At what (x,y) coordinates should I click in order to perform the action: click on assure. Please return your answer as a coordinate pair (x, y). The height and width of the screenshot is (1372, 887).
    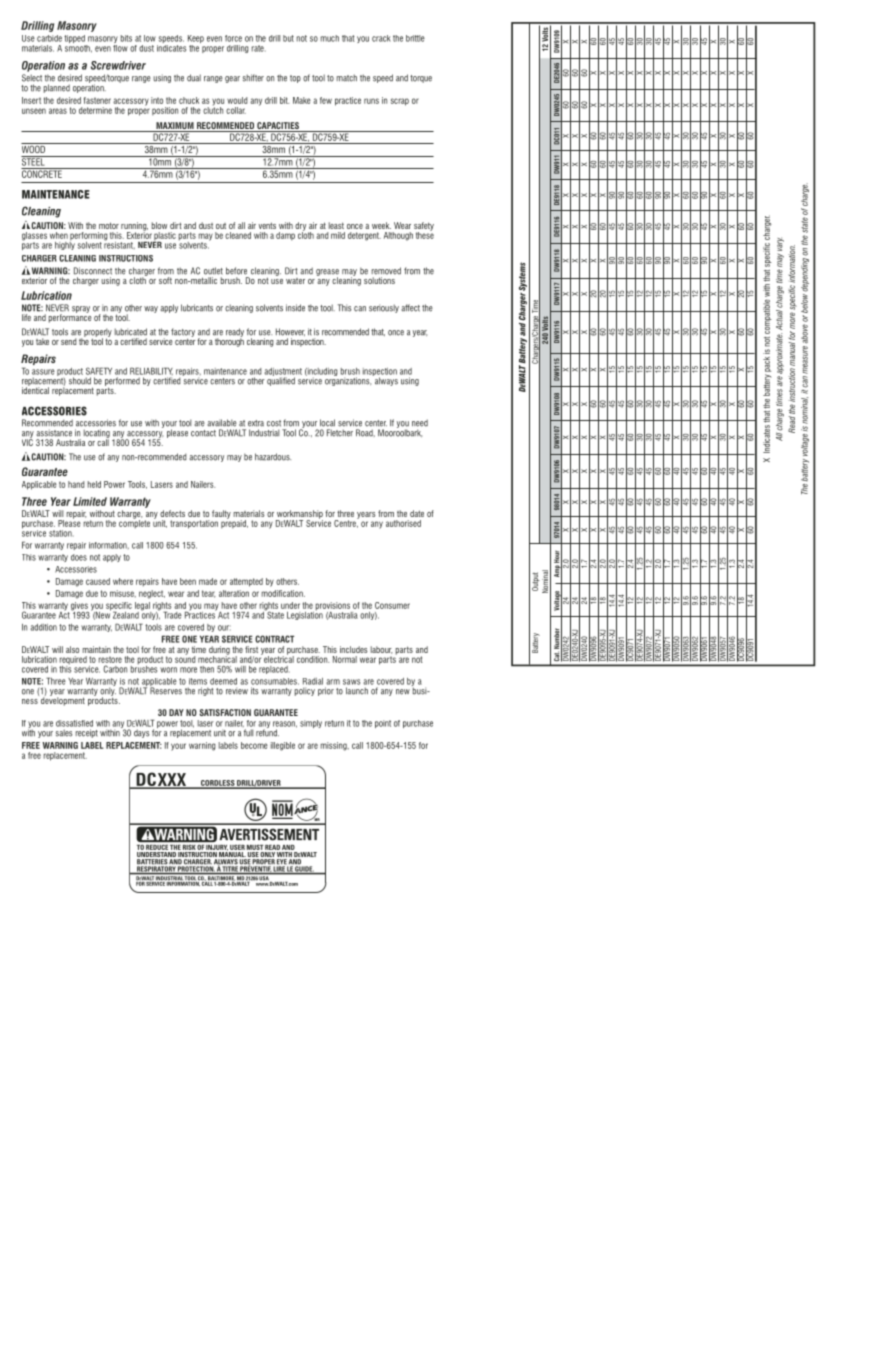
    Looking at the image, I should click on (43, 372).
